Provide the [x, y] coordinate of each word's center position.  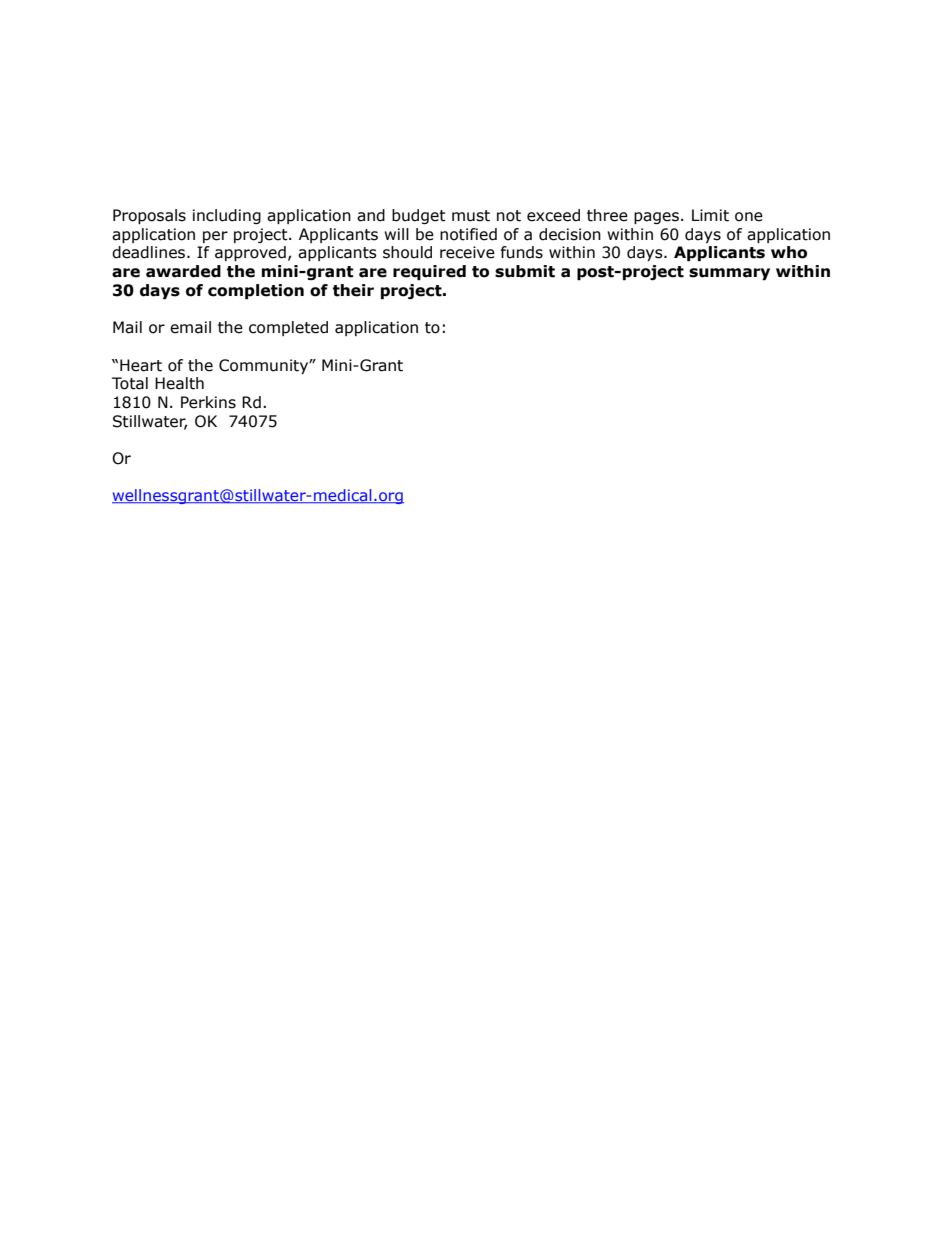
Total [130, 383]
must [471, 216]
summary [729, 274]
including [227, 216]
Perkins [208, 402]
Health [179, 383]
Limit [710, 215]
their [353, 290]
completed [288, 328]
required [429, 272]
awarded [183, 271]
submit [525, 271]
